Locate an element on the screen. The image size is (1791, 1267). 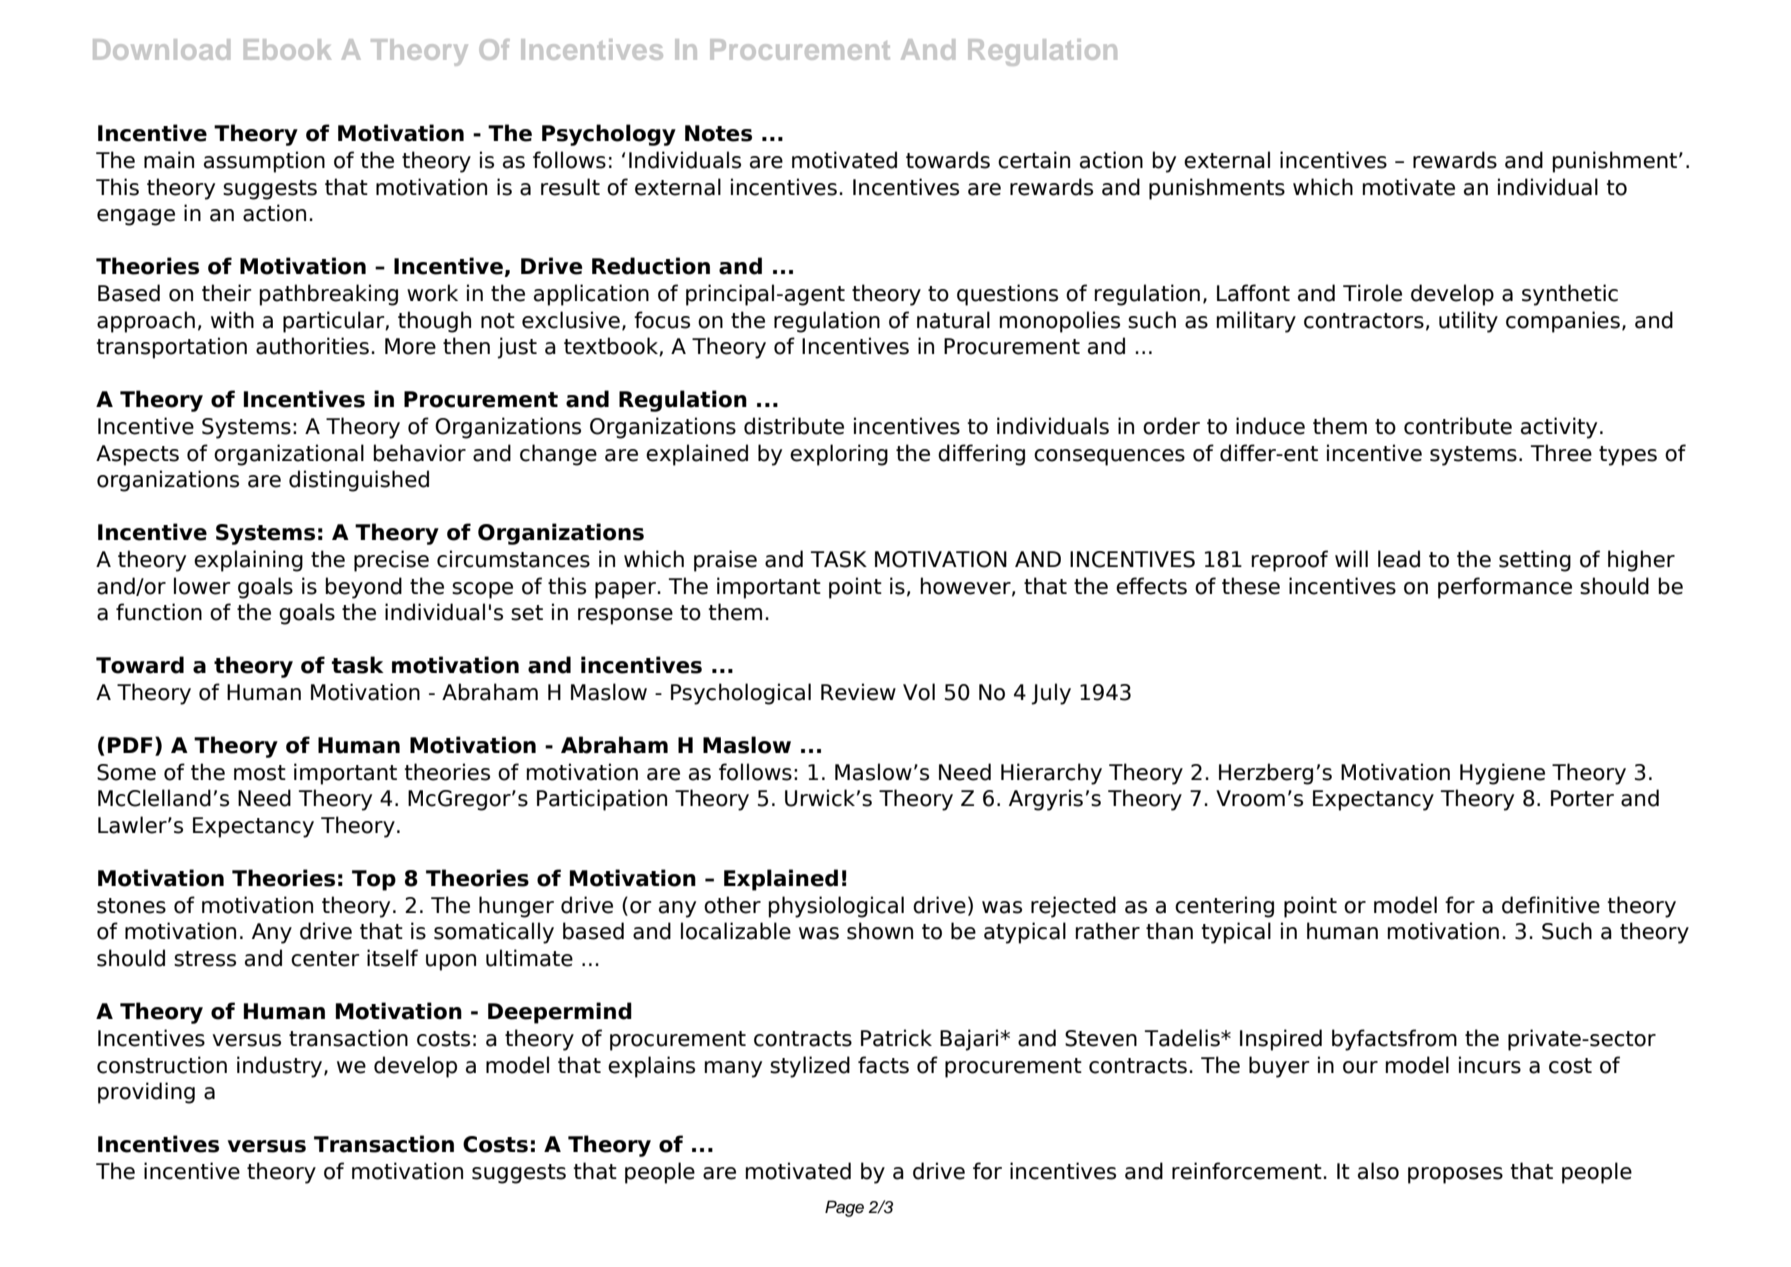
Review is located at coordinates (858, 692).
